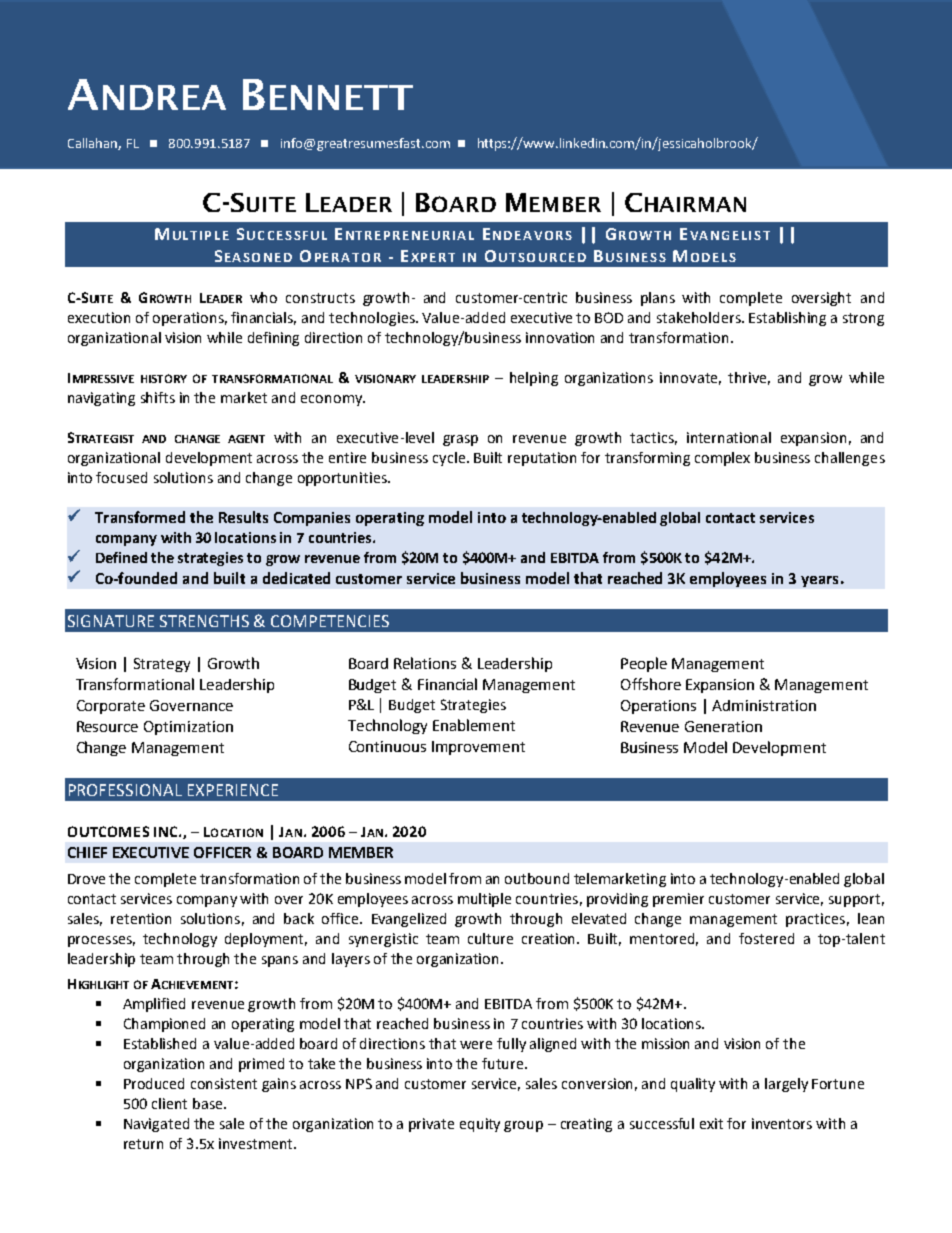 This screenshot has width=952, height=1233. Describe the element at coordinates (188, 728) in the screenshot. I see `Optimization` at that location.
